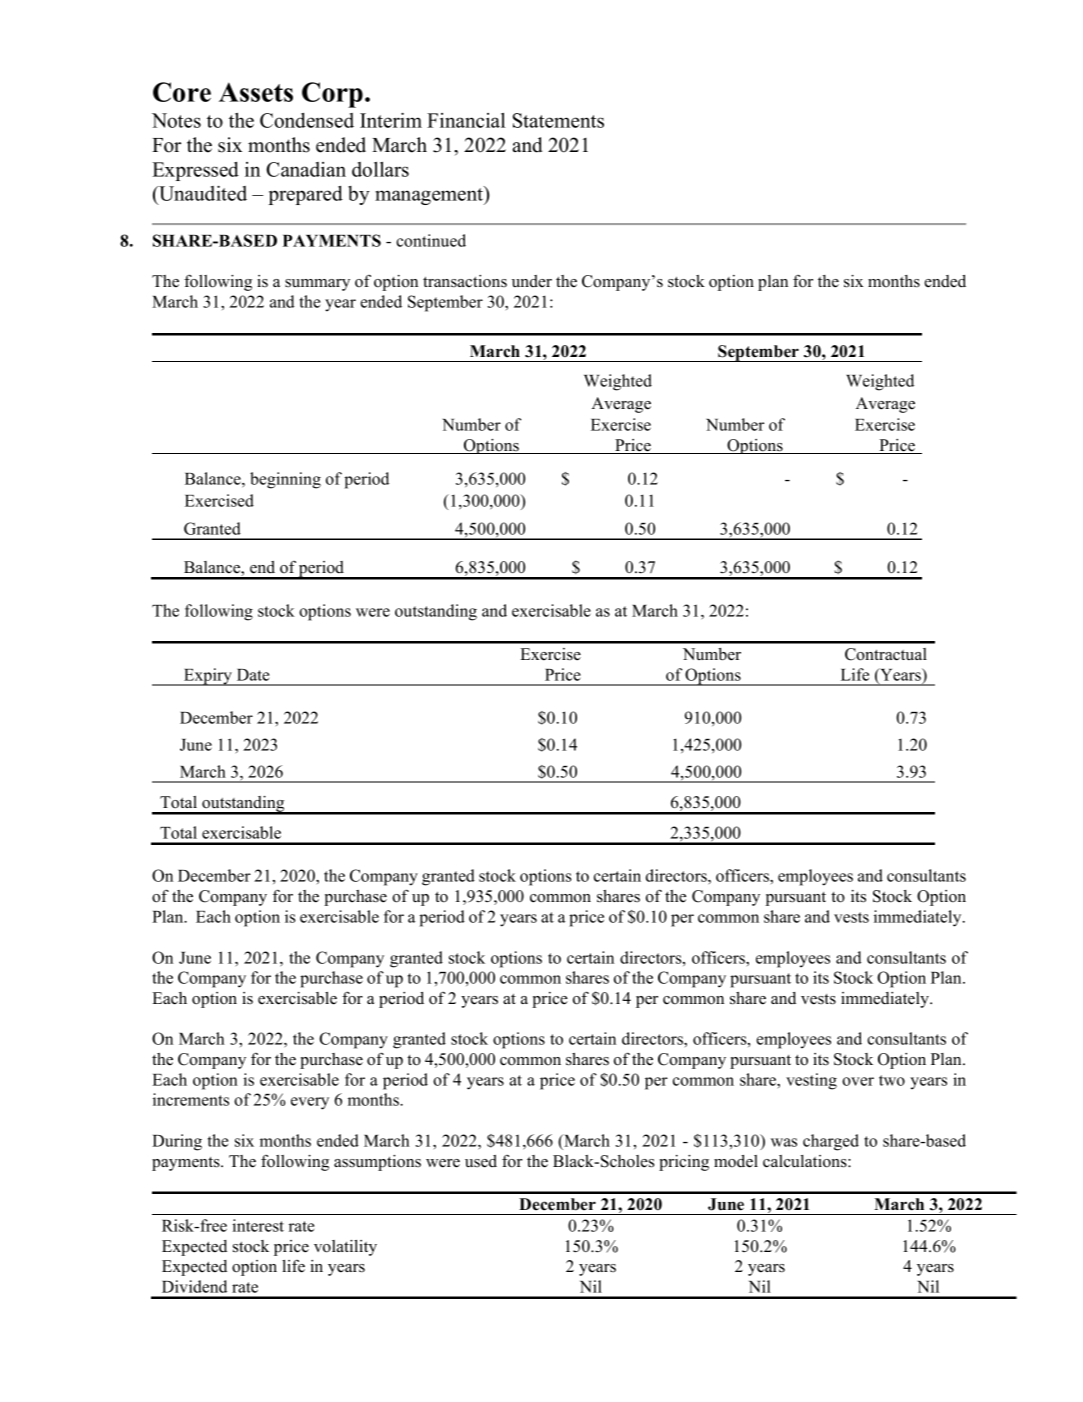 The width and height of the screenshot is (1083, 1402). What do you see at coordinates (806, 1161) in the screenshot?
I see `calculations` at bounding box center [806, 1161].
